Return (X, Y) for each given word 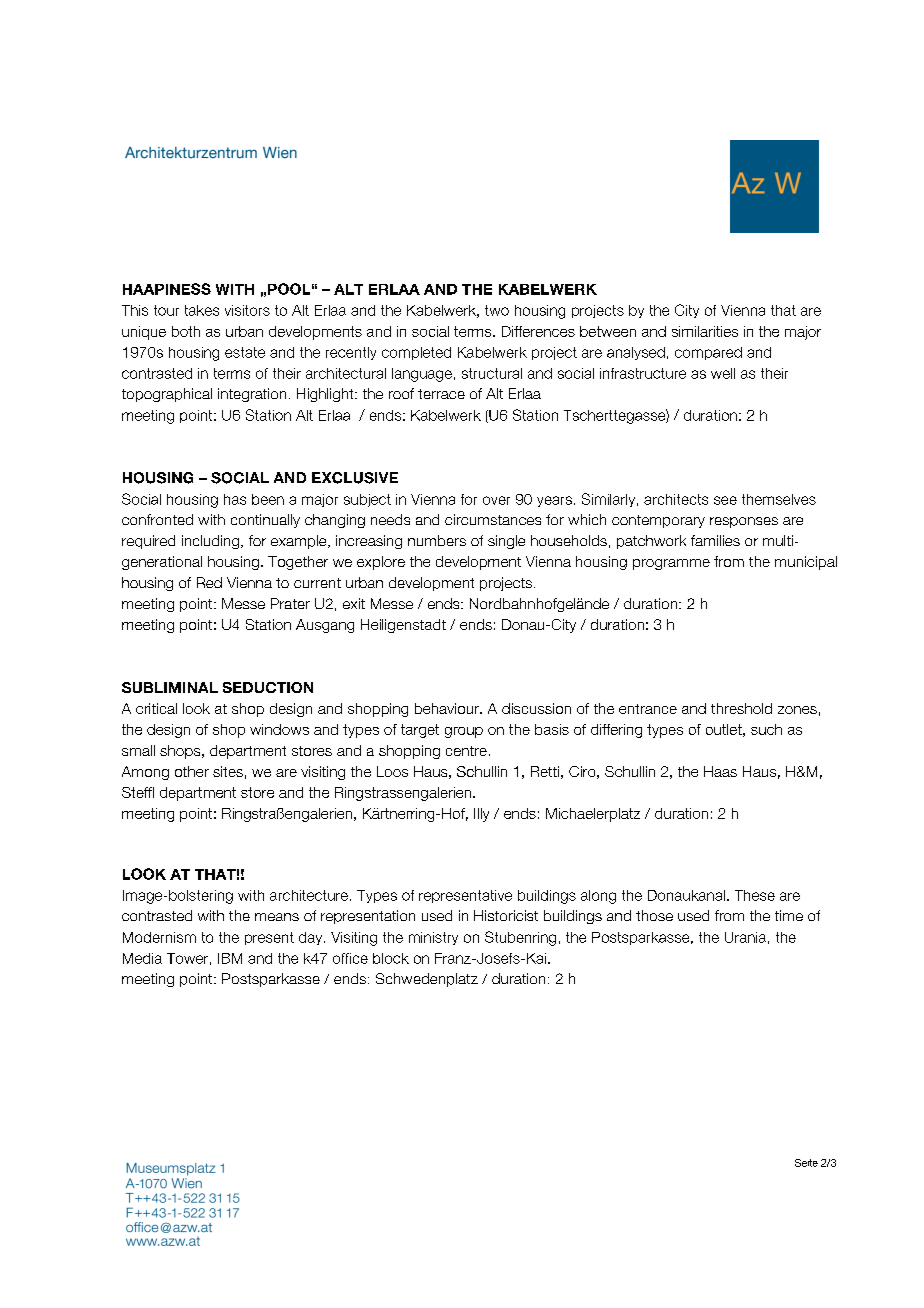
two (497, 310)
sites (228, 771)
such (766, 729)
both (186, 331)
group (464, 732)
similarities (705, 331)
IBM (230, 958)
